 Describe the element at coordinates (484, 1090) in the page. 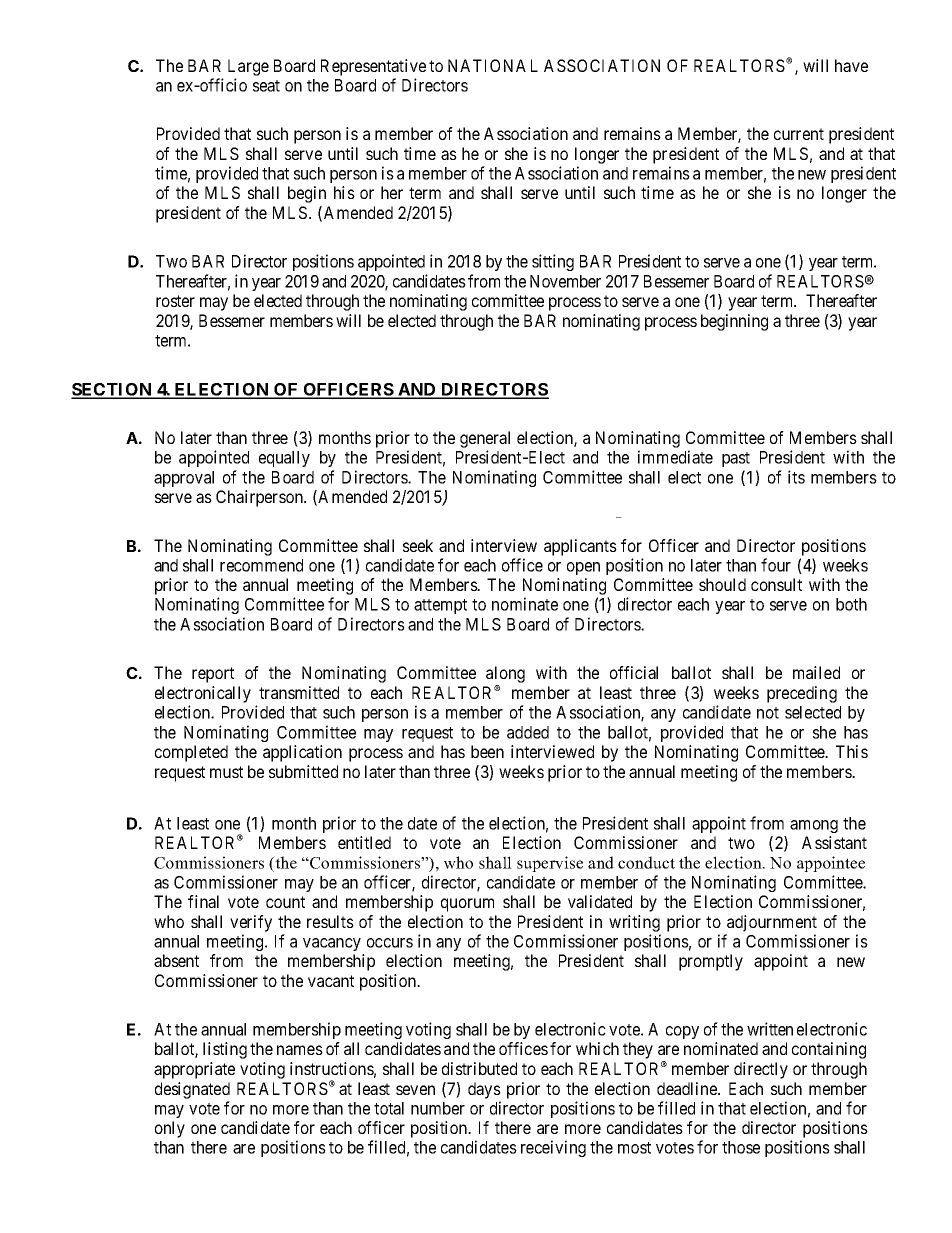

I see `days` at that location.
